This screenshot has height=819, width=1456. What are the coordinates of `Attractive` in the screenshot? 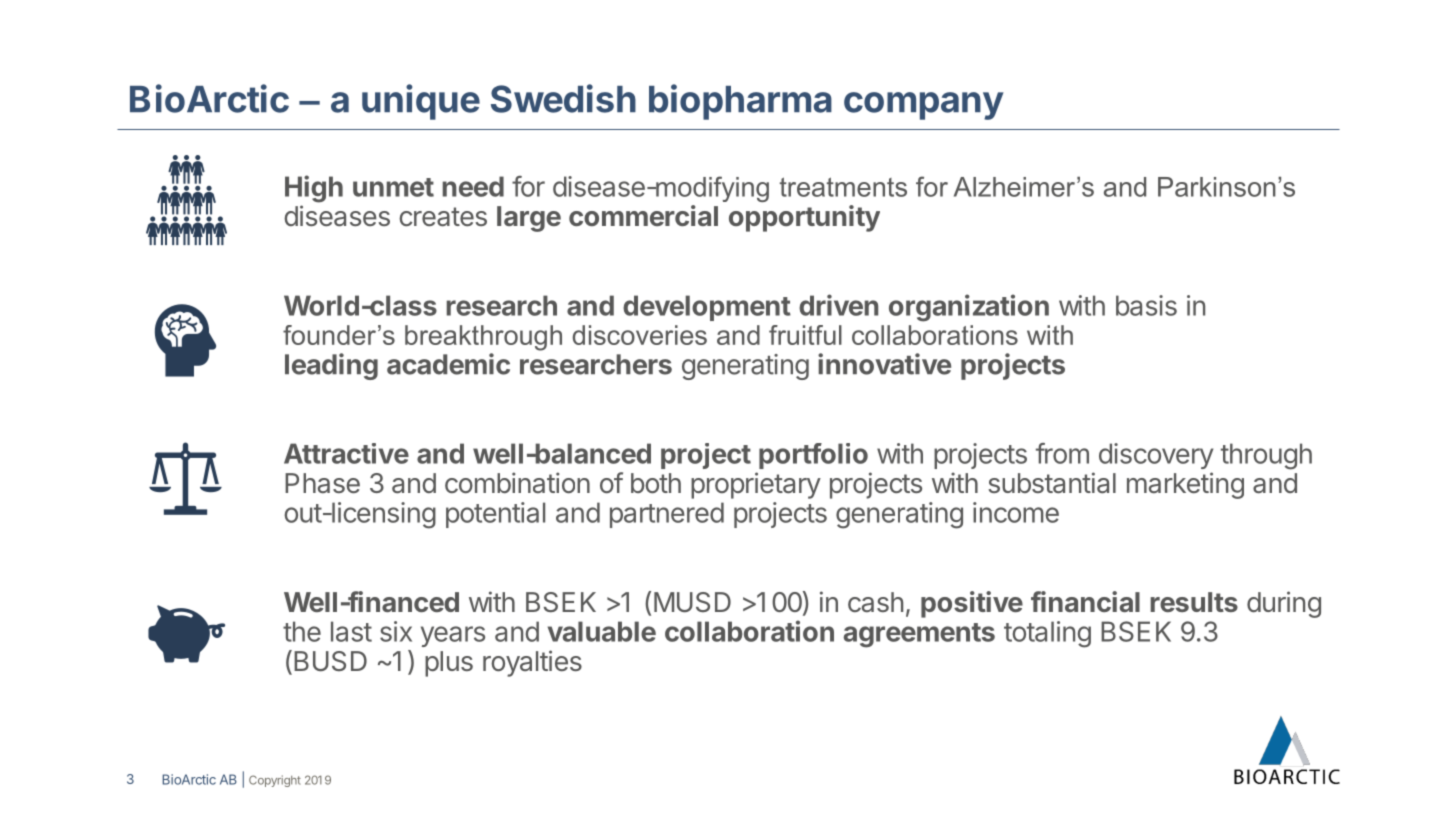 It's located at (346, 453).
